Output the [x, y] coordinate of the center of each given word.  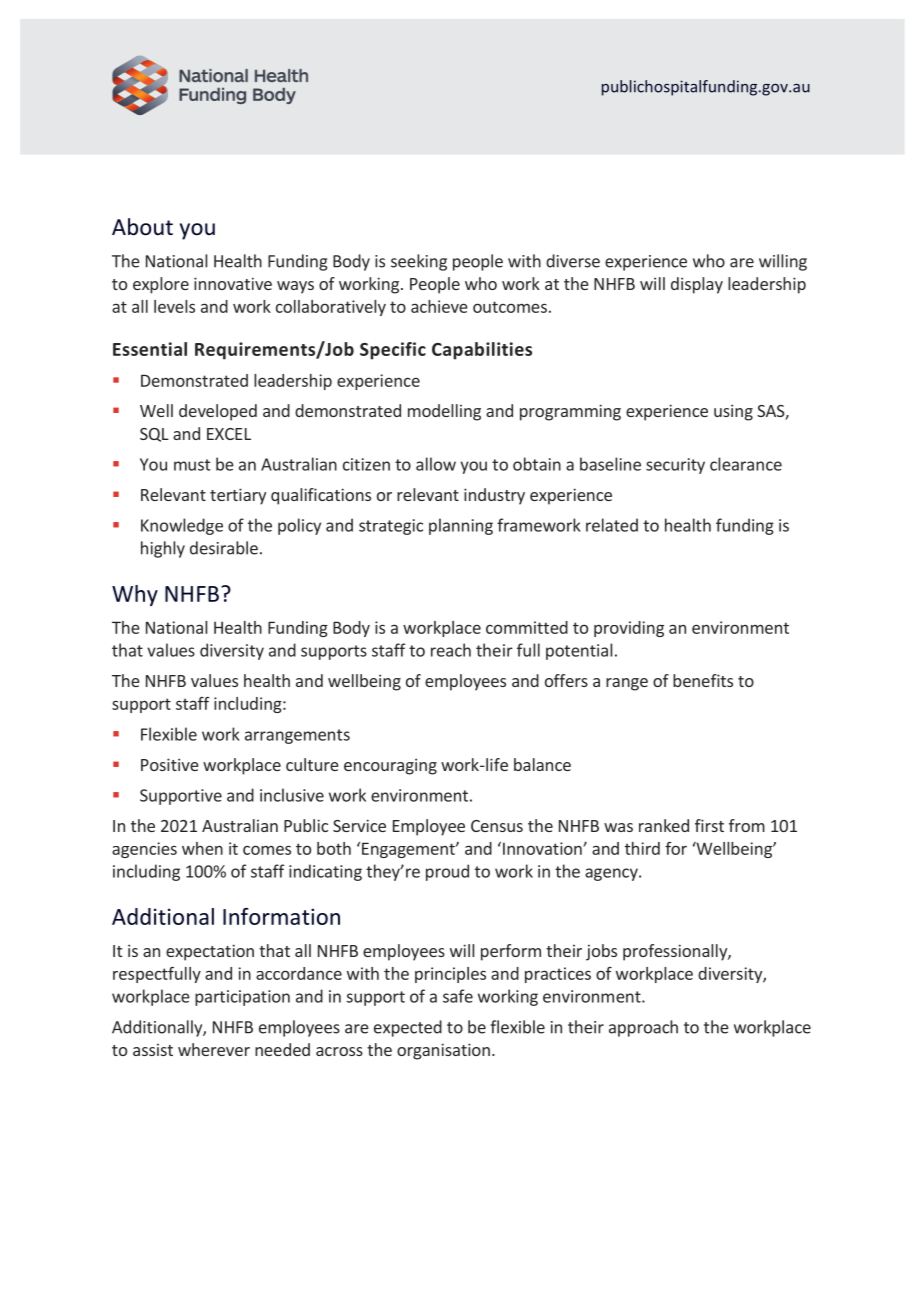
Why [135, 595]
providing [629, 629]
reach [451, 650]
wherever [214, 1049]
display [697, 285]
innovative [233, 283]
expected [408, 1028]
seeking [419, 262]
